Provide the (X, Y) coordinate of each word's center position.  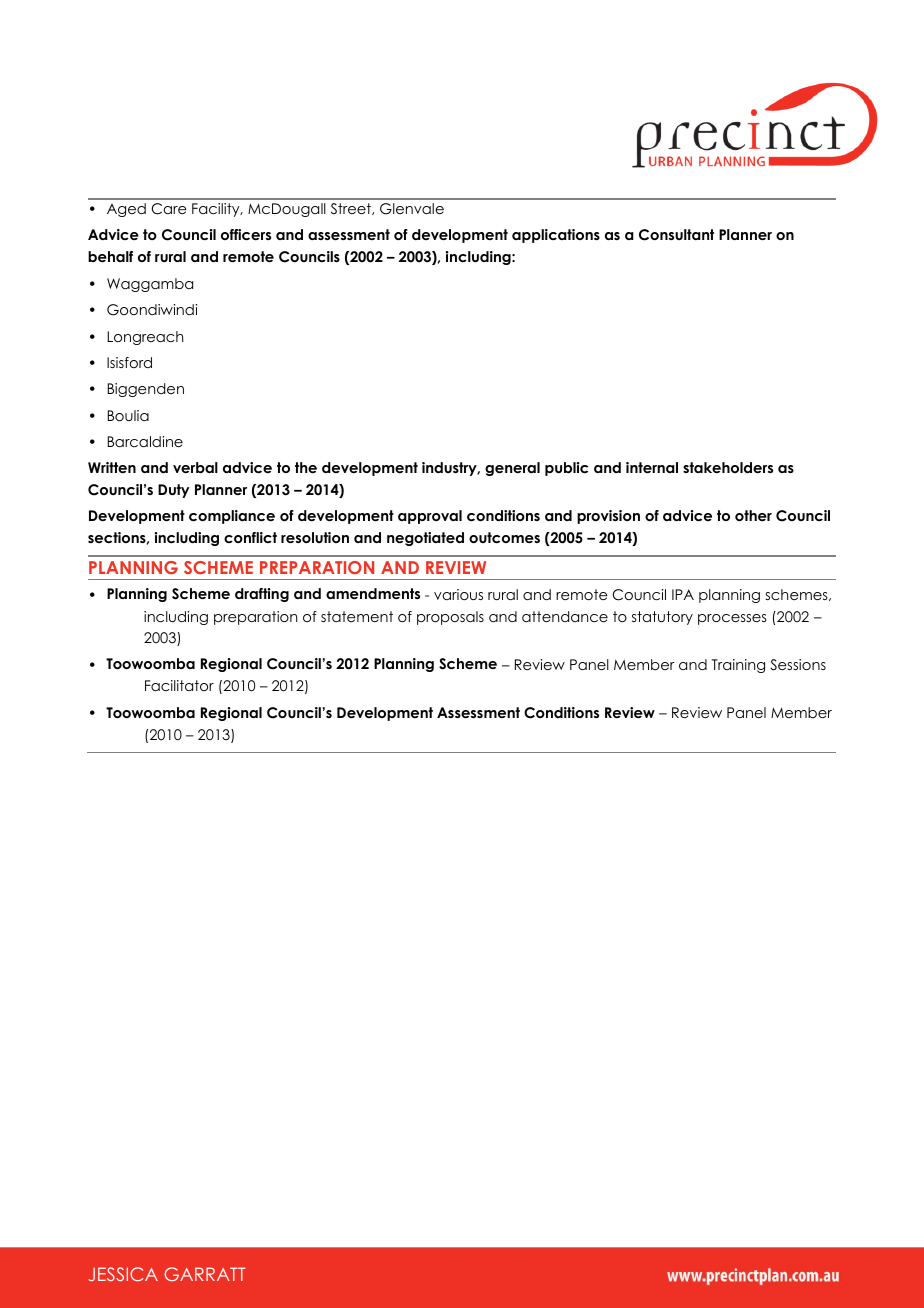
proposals (450, 618)
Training (738, 666)
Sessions (798, 665)
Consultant (676, 235)
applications (556, 236)
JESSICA (123, 1274)
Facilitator (179, 685)
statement (357, 616)
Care (169, 209)
